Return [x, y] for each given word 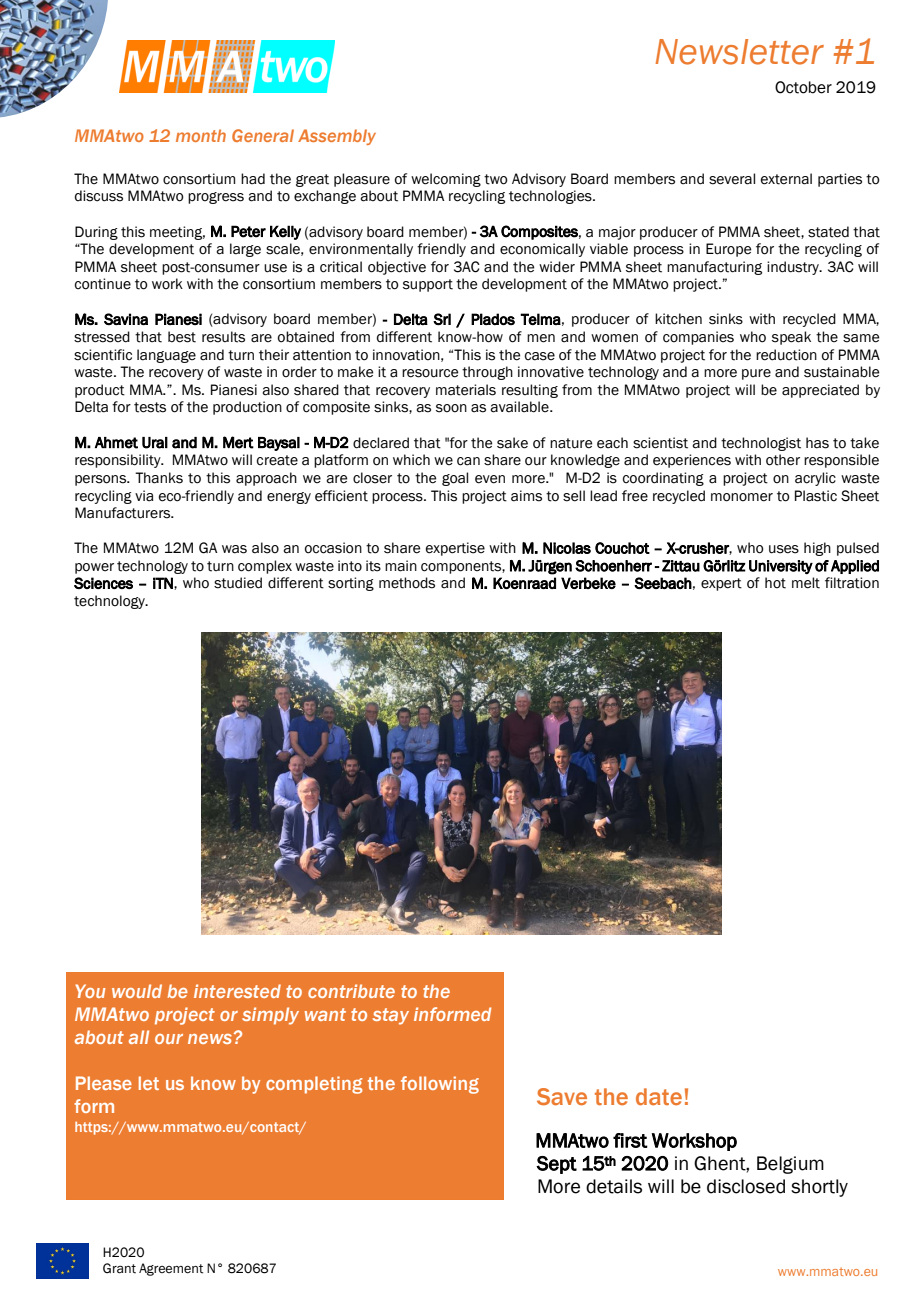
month [201, 135]
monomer [742, 497]
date [659, 1096]
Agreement [171, 1269]
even [490, 479]
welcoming [446, 180]
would [137, 991]
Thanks [159, 478]
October [803, 87]
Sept [556, 1165]
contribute [351, 991]
